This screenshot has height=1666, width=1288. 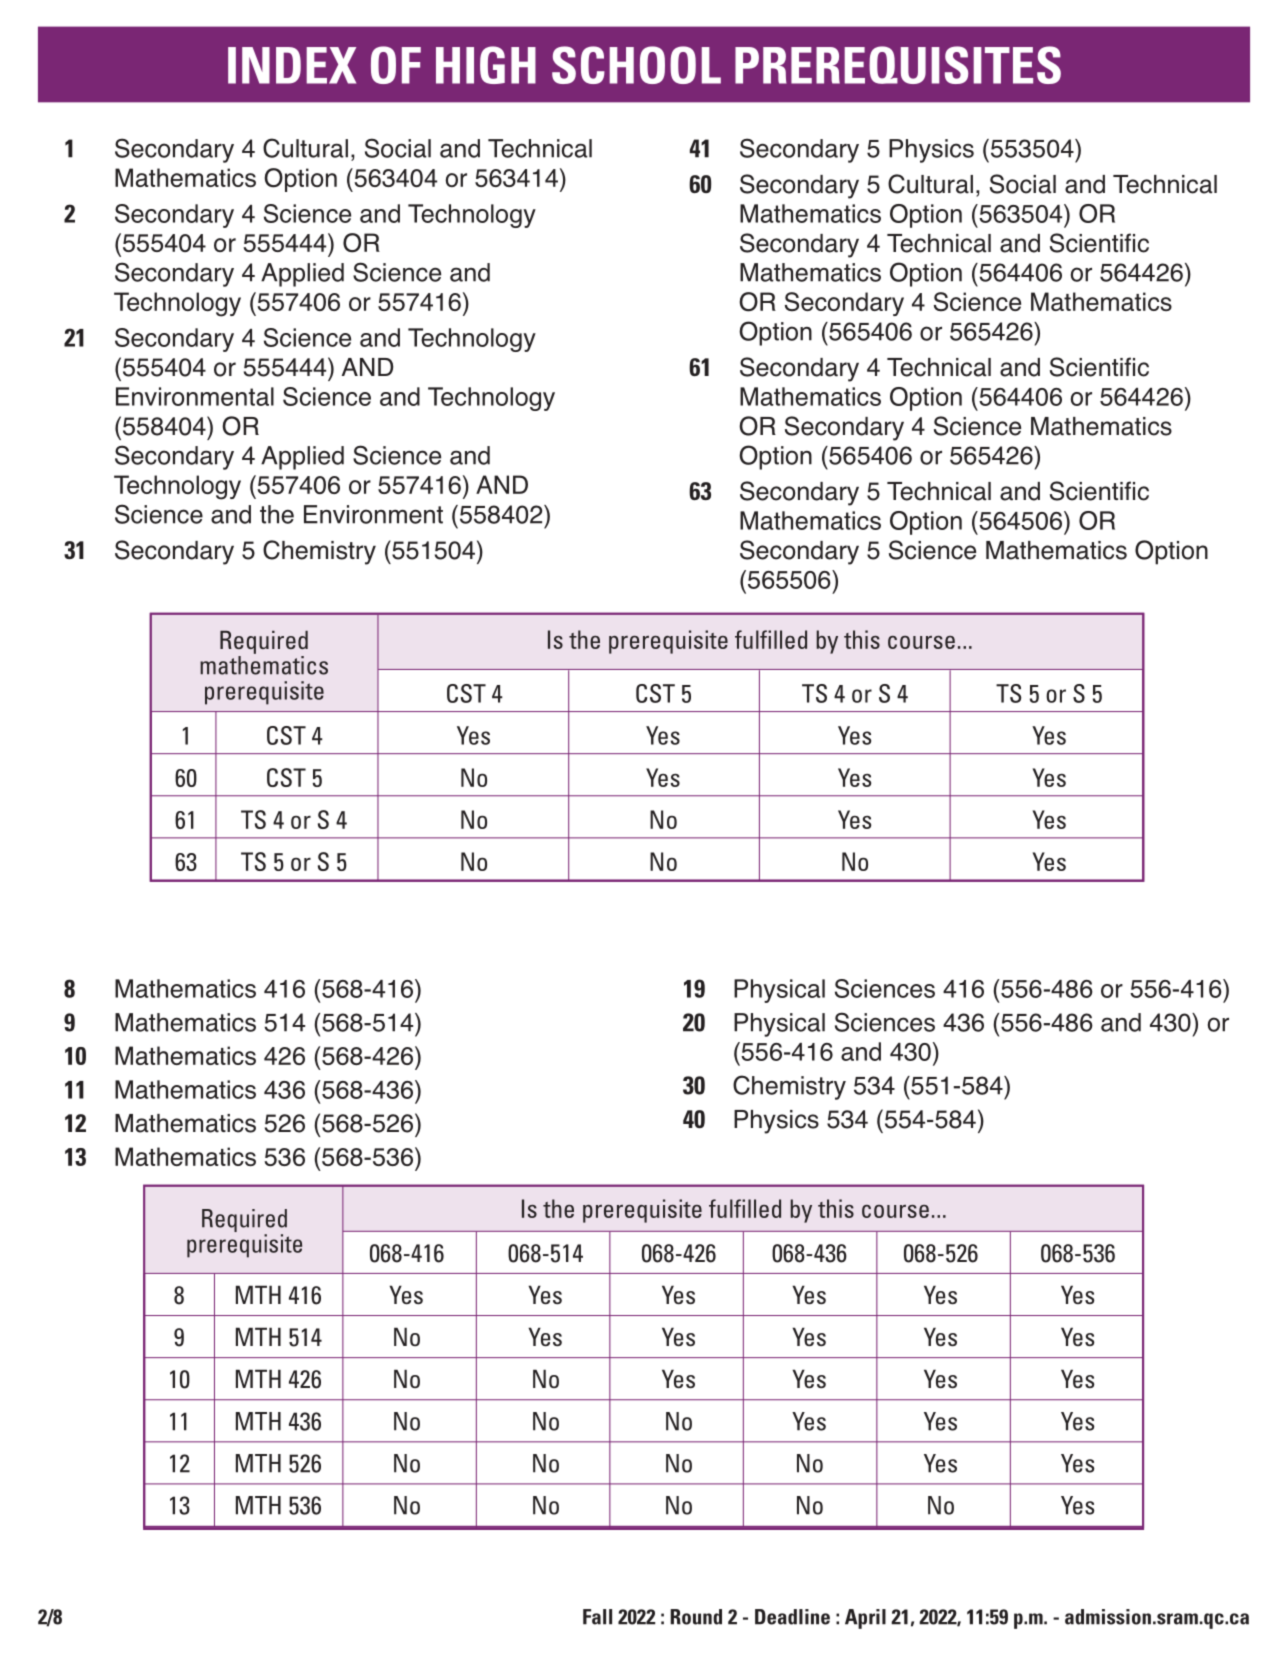 What do you see at coordinates (636, 65) in the screenshot?
I see `SCHOOL` at bounding box center [636, 65].
